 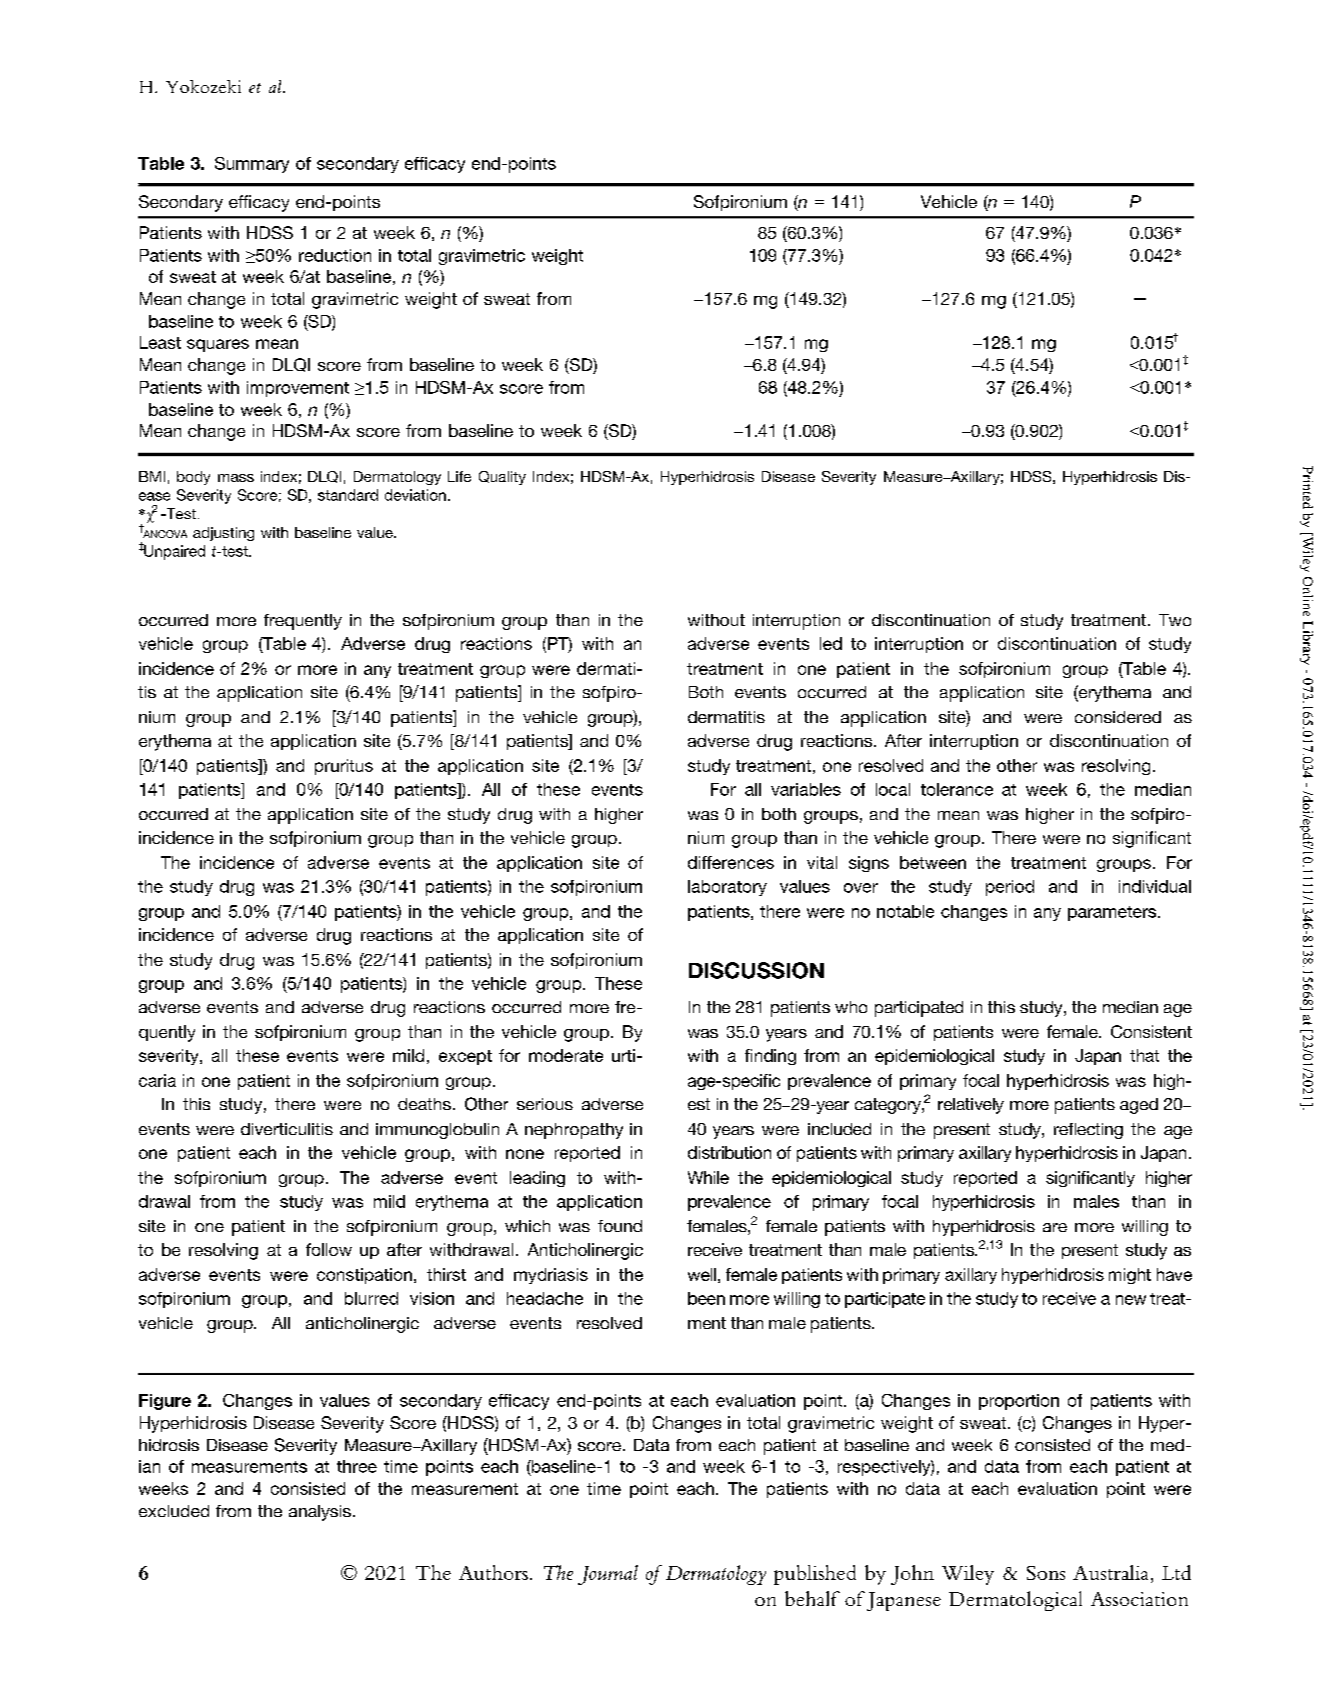 I want to click on reduction, so click(x=335, y=255).
